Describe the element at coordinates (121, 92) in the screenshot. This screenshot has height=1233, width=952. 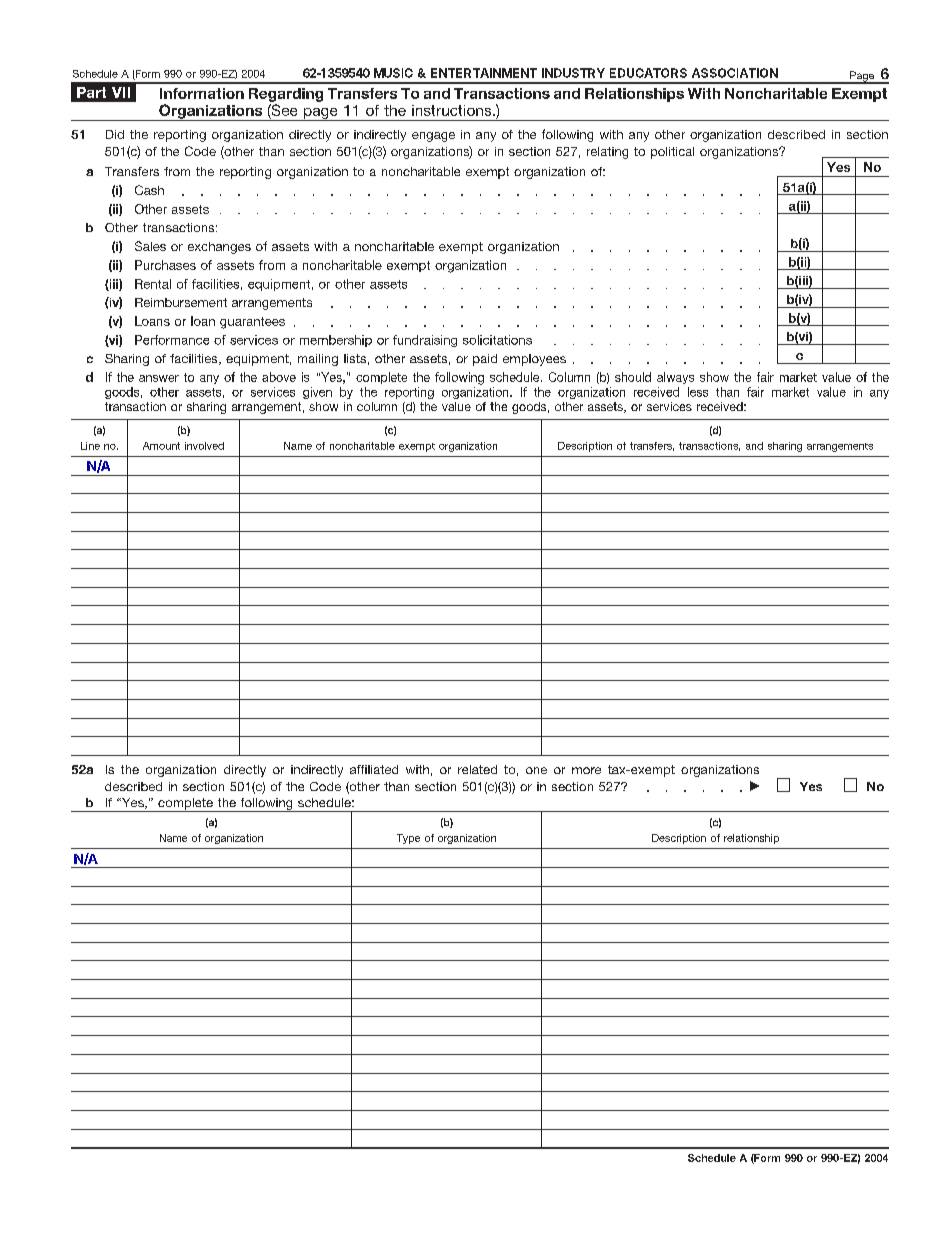
I see `VII` at that location.
